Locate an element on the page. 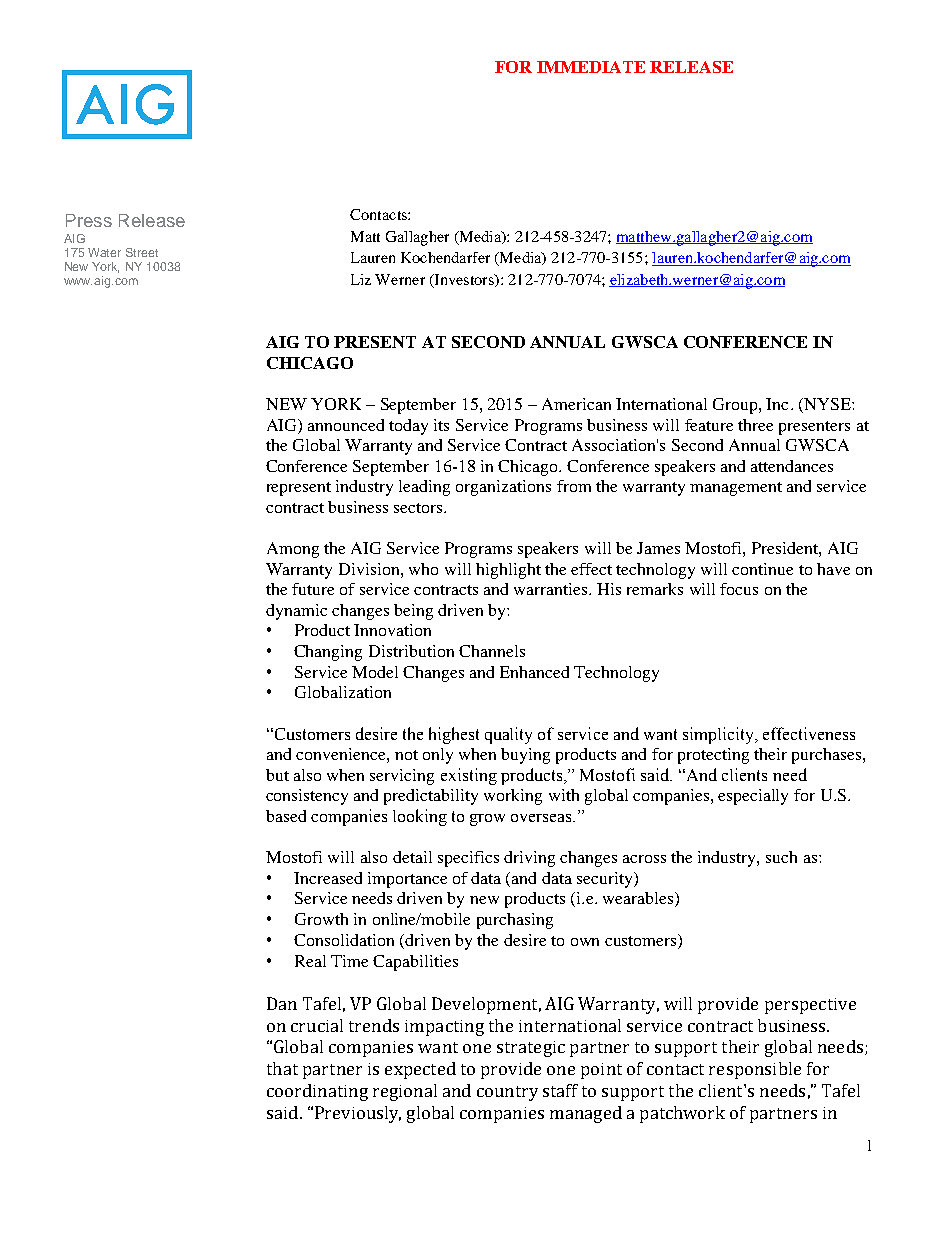  especially is located at coordinates (753, 797).
